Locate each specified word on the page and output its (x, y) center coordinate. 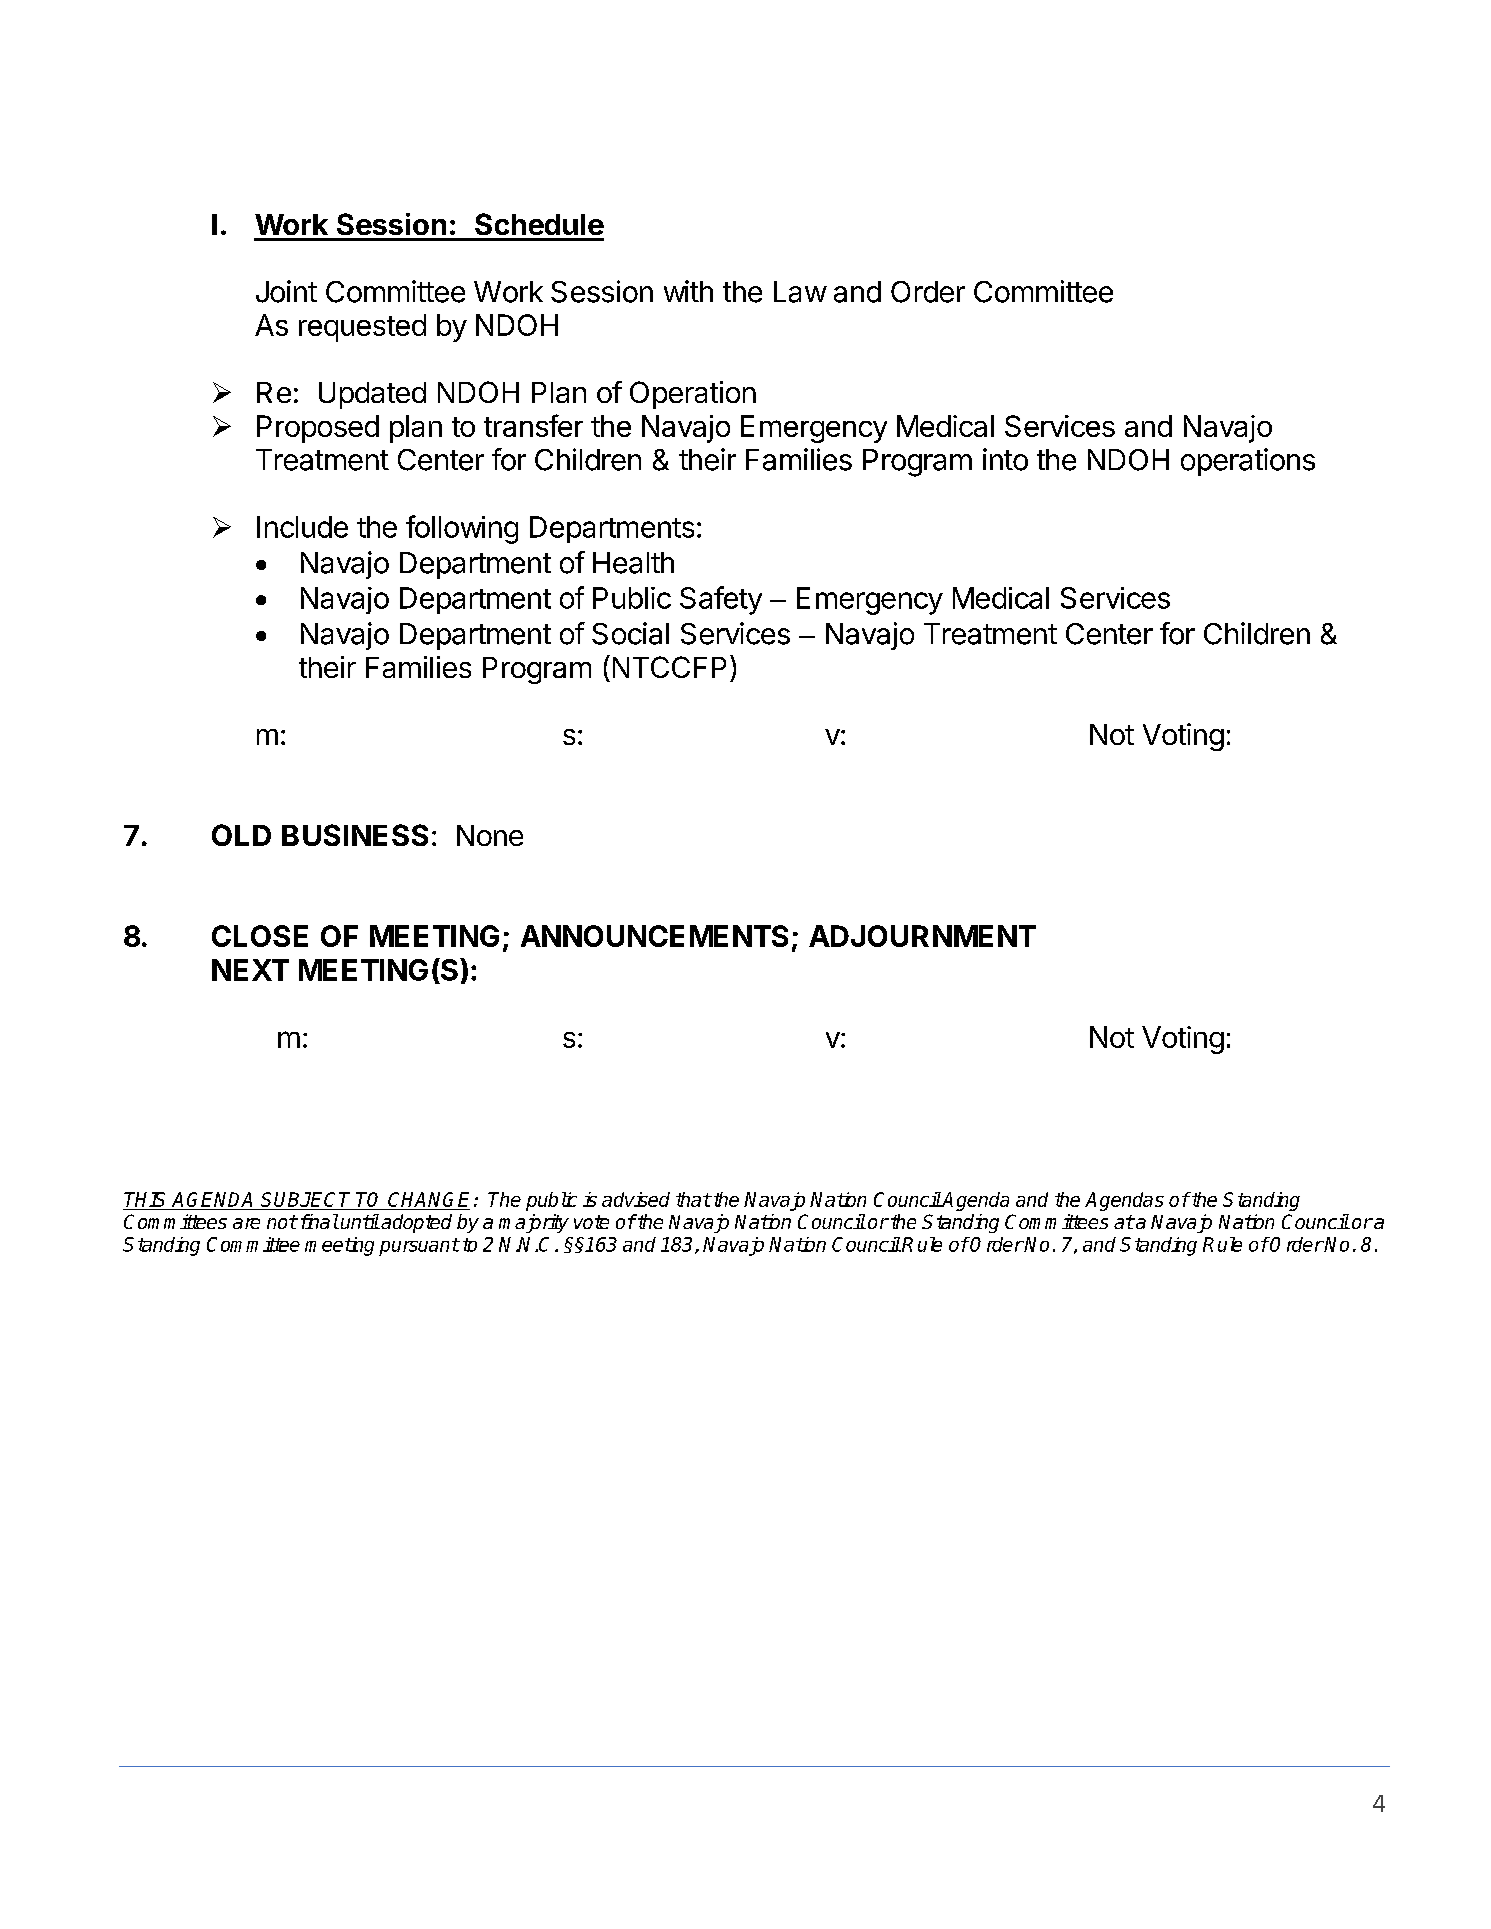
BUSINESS (355, 835)
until (360, 1221)
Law (800, 292)
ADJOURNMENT (922, 936)
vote (591, 1222)
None (490, 835)
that (693, 1199)
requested (362, 328)
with (688, 291)
